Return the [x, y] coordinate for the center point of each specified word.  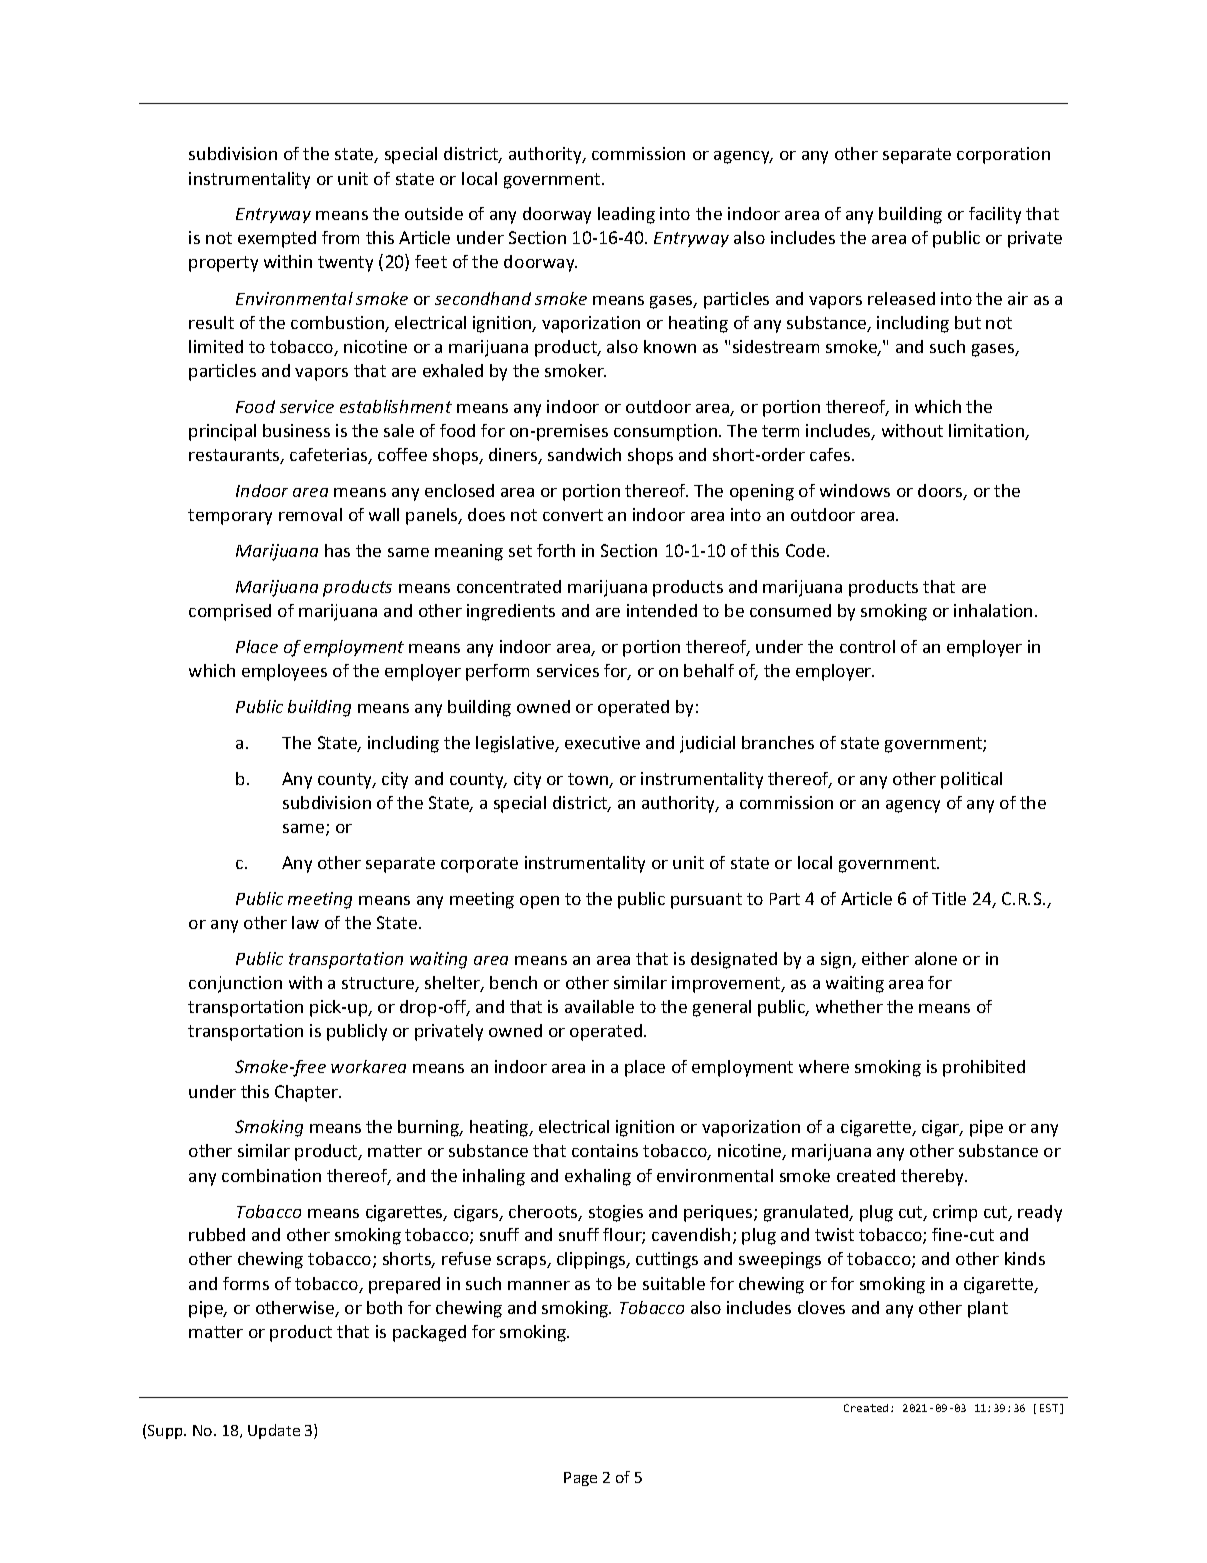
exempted [277, 239]
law [305, 922]
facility [995, 215]
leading [626, 215]
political [971, 780]
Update [274, 1431]
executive [602, 742]
